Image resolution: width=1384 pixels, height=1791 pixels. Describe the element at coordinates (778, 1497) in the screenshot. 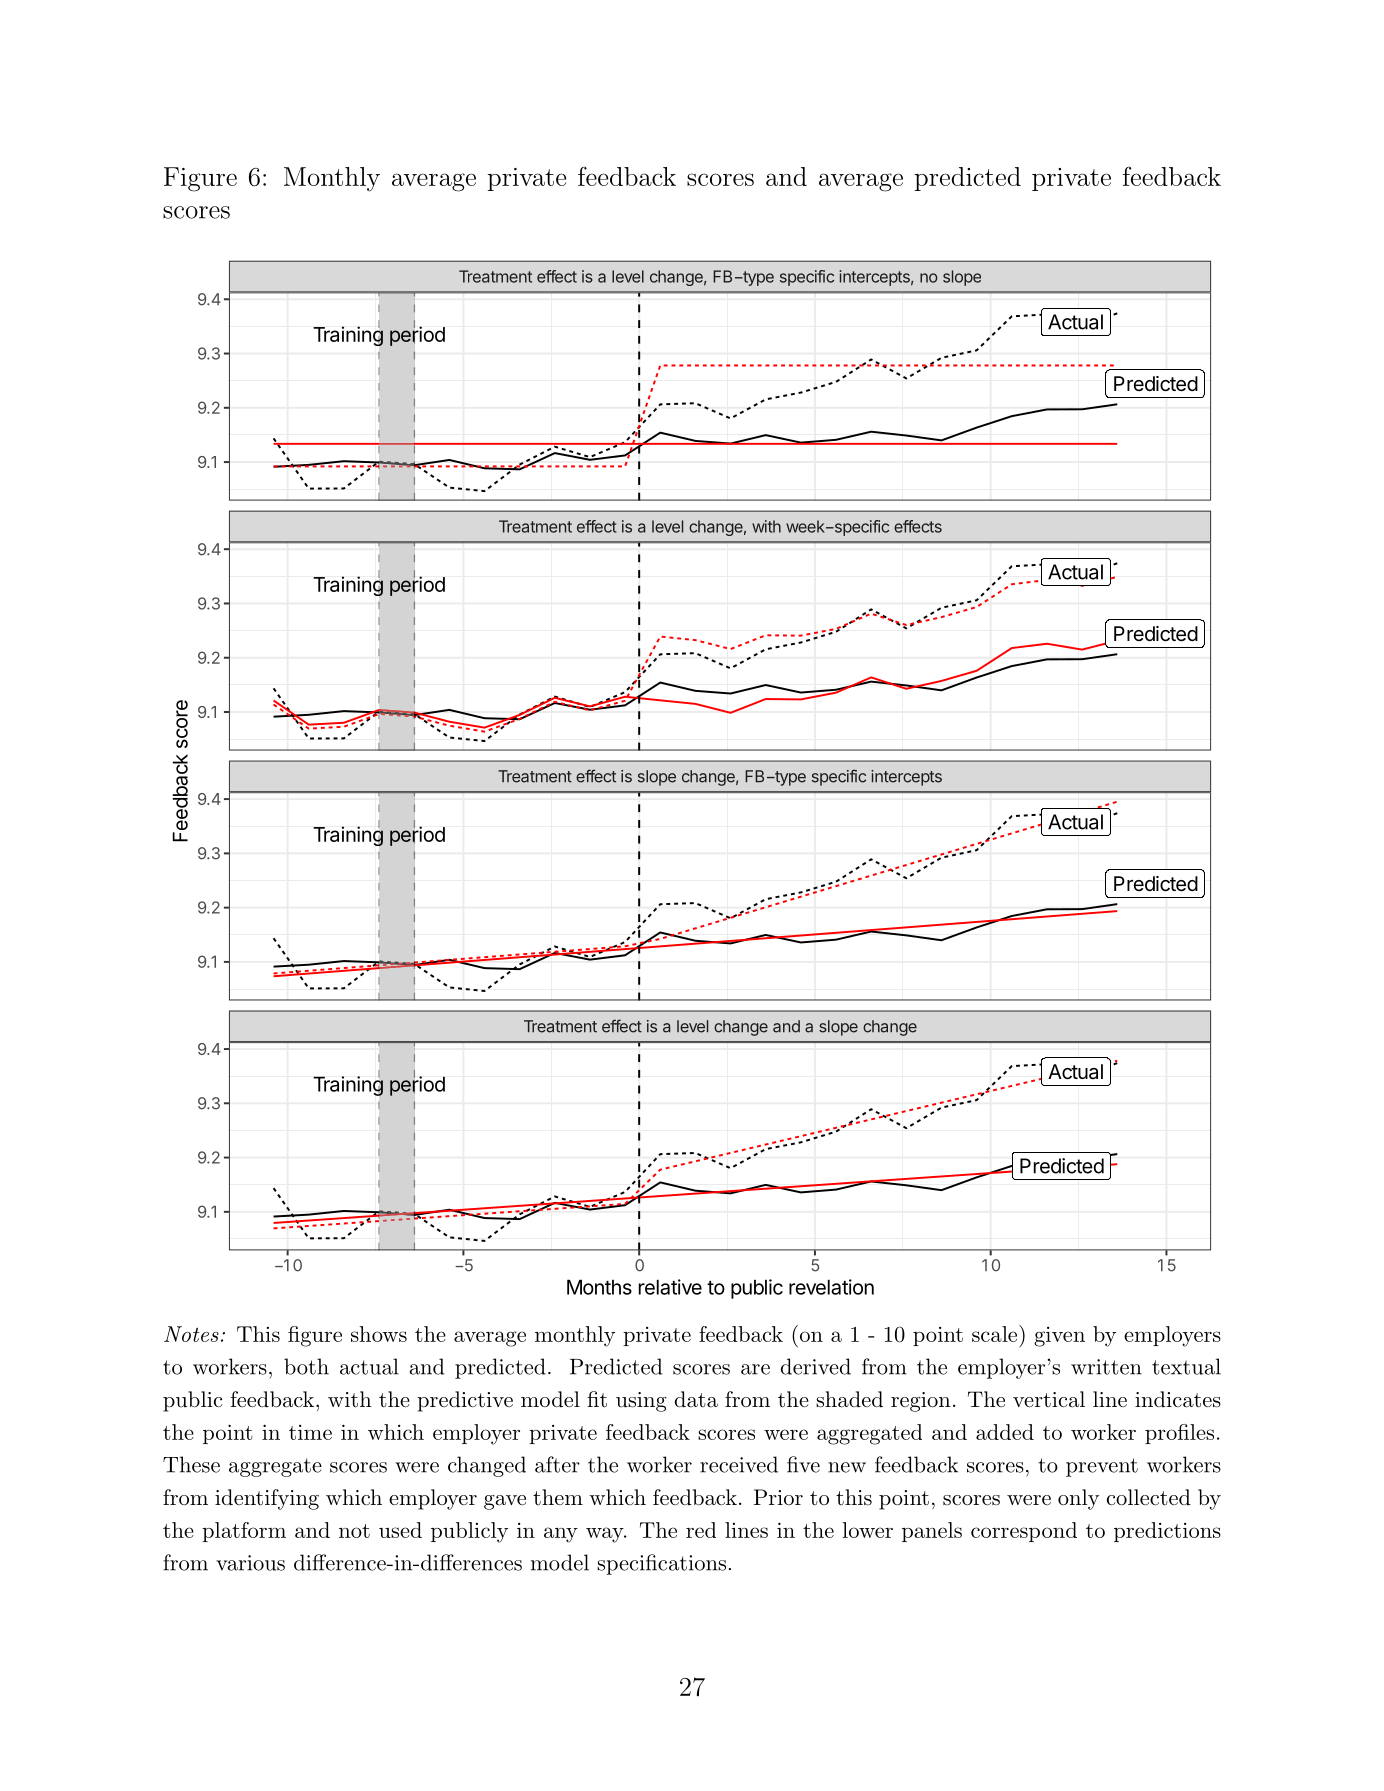

I see `Prior` at that location.
